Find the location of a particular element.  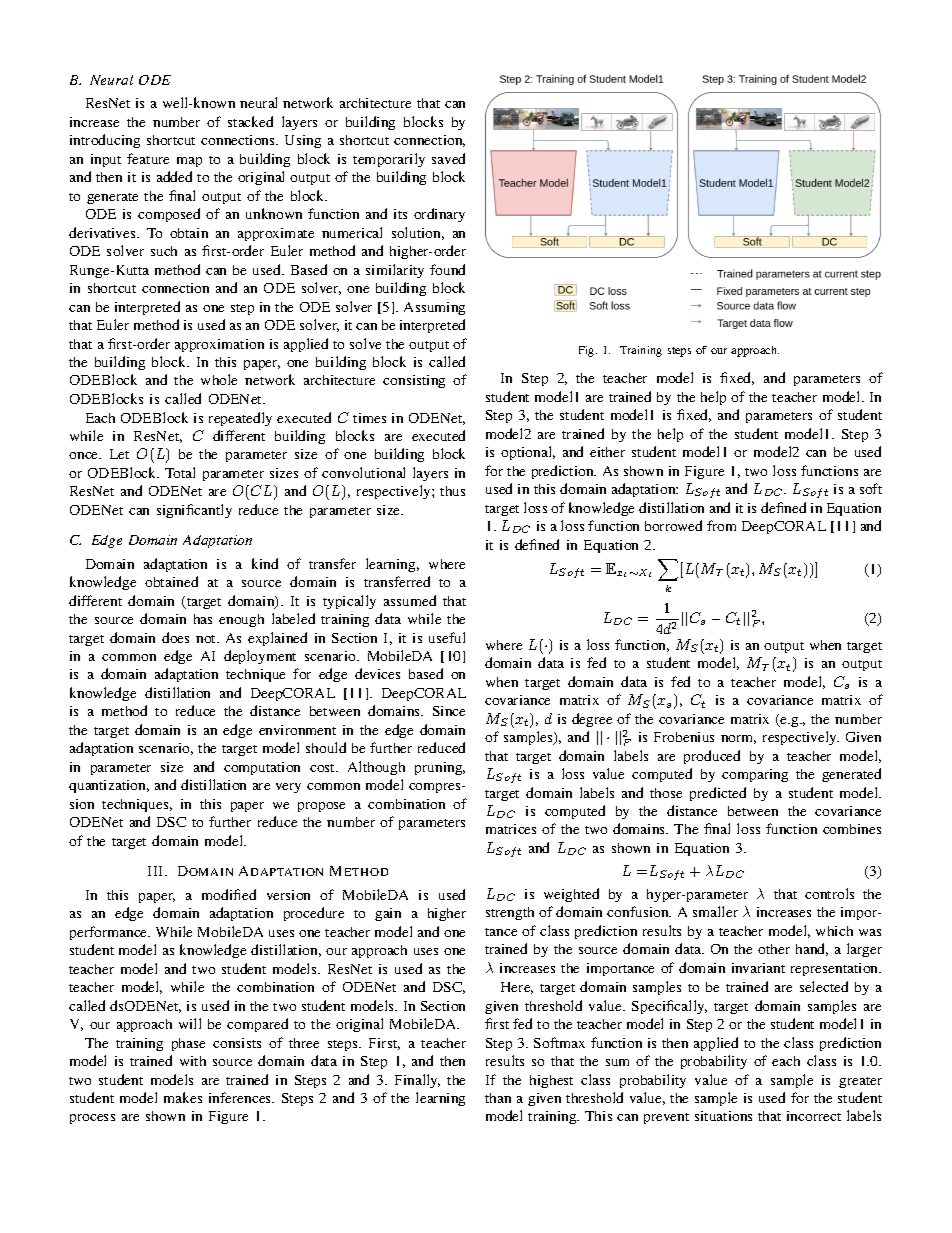

either is located at coordinates (607, 452).
